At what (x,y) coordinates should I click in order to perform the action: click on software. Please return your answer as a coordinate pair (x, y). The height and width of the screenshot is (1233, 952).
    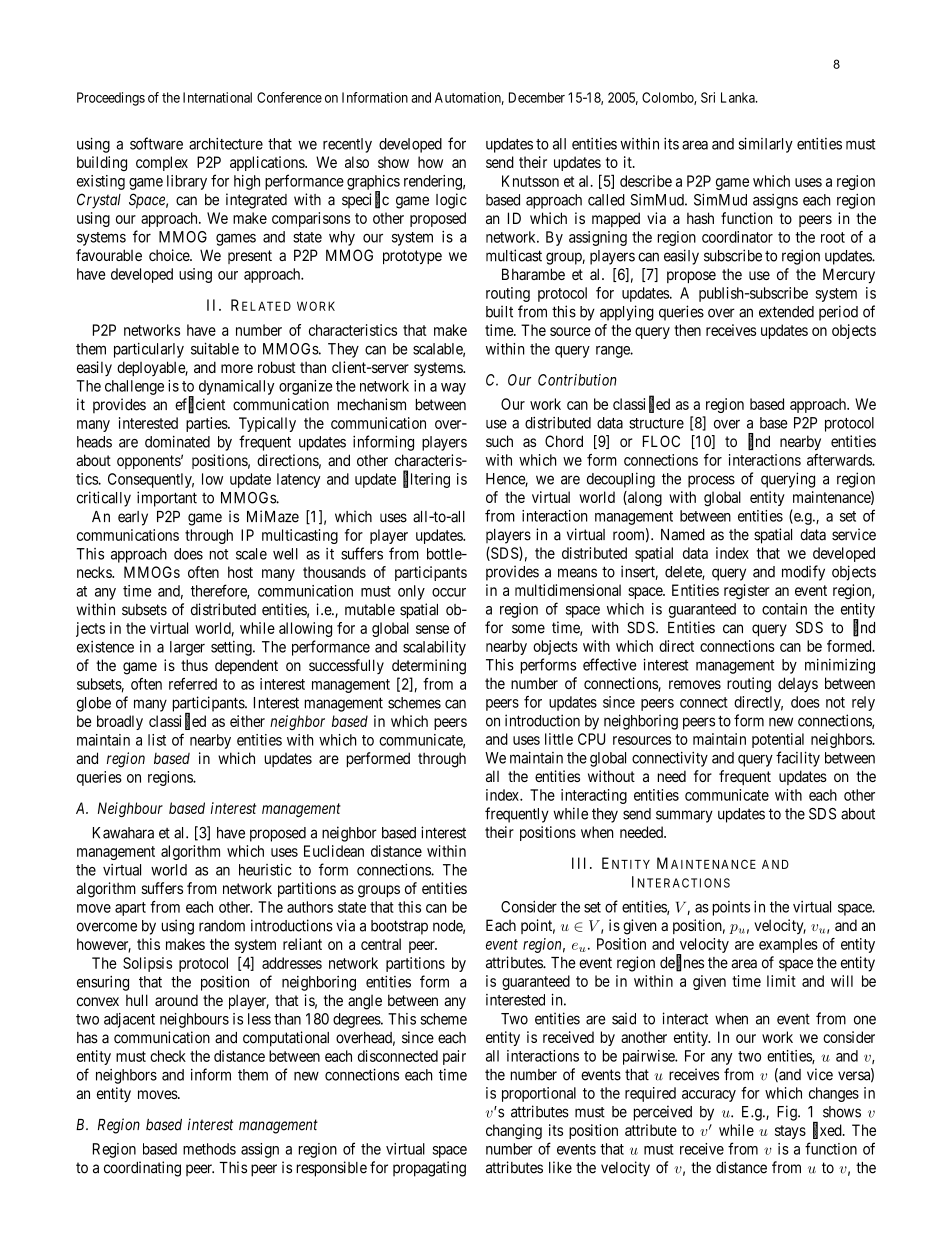
    Looking at the image, I should click on (156, 143).
